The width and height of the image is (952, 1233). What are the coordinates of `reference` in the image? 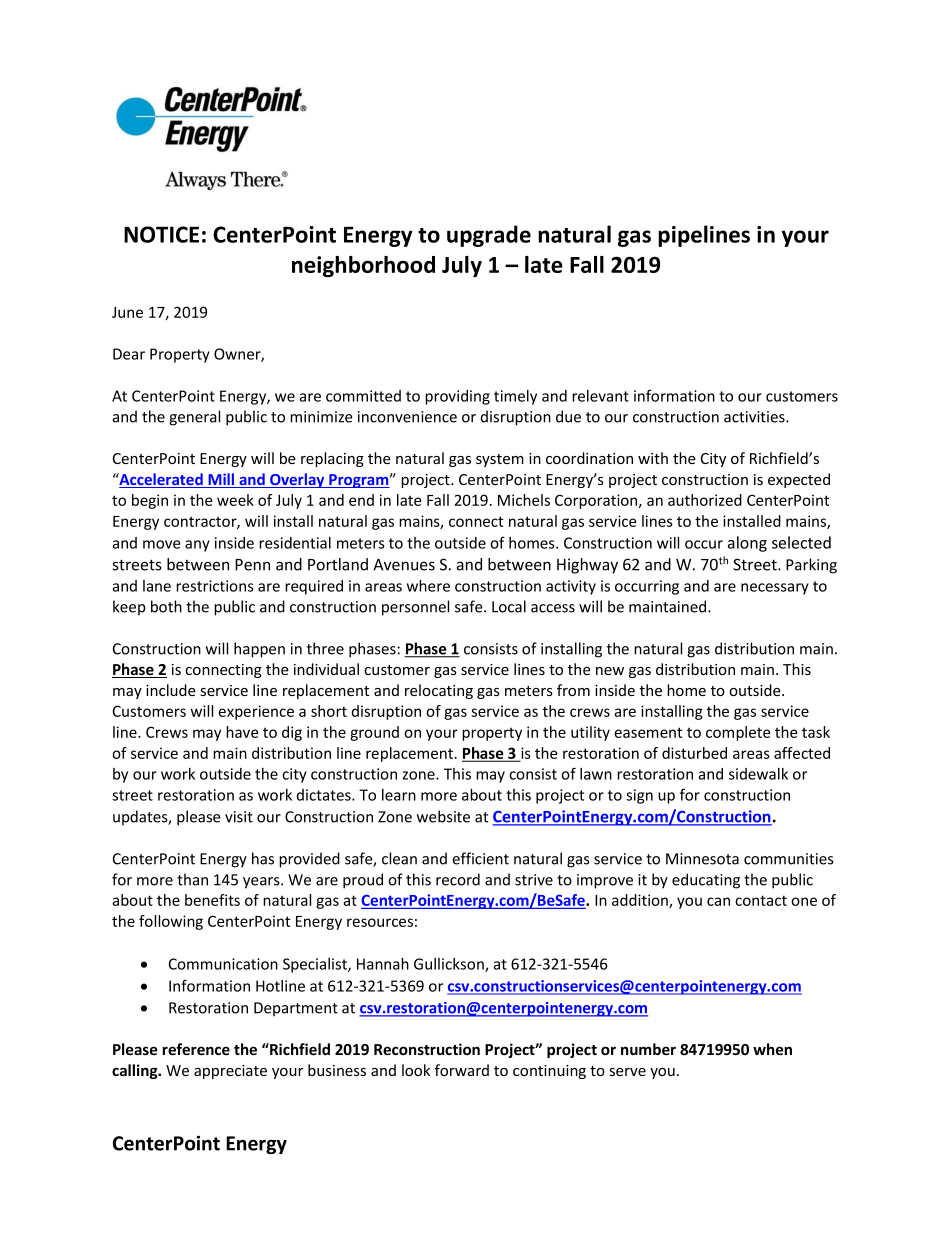 It's located at (196, 1049).
